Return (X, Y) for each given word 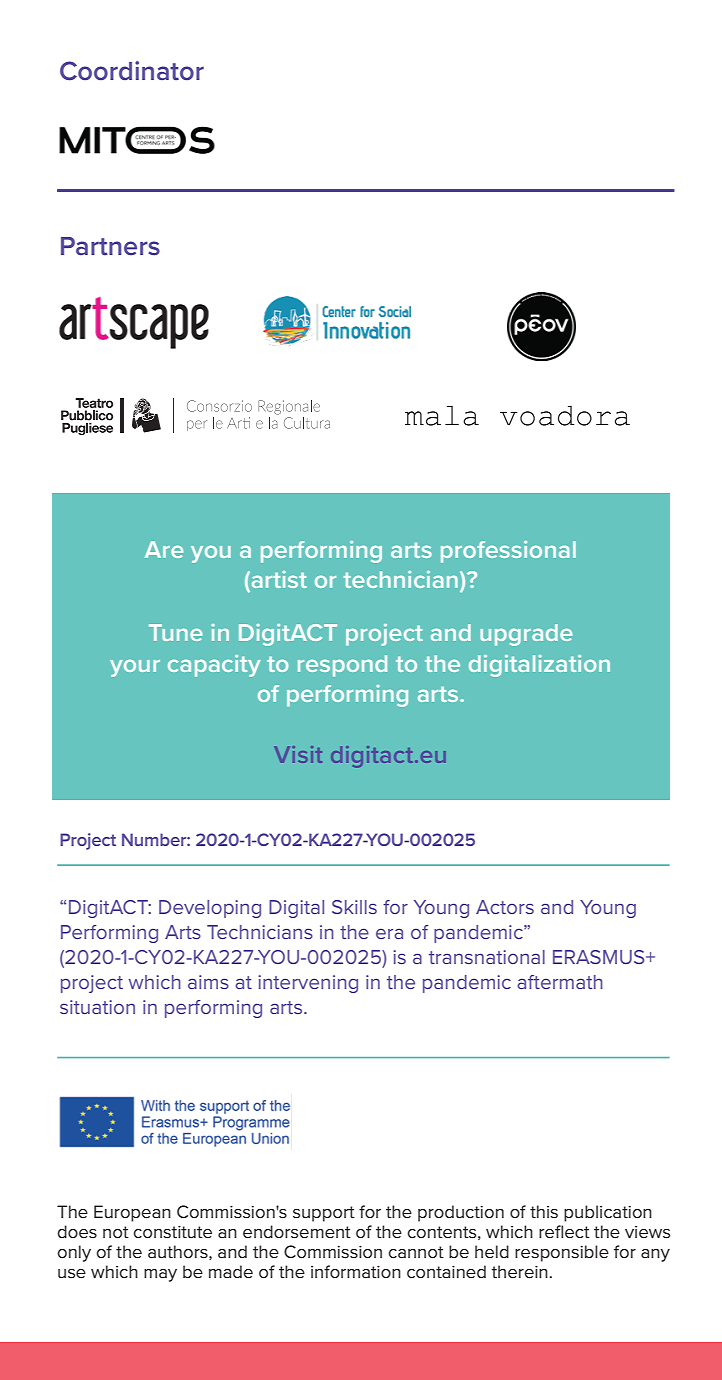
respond (342, 666)
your (135, 668)
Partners (110, 246)
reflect (564, 1231)
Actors (505, 907)
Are (164, 549)
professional (508, 552)
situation (97, 1007)
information (356, 1271)
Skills (354, 907)
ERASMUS (600, 957)
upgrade (526, 635)
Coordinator (132, 71)
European (132, 1213)
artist (278, 581)
